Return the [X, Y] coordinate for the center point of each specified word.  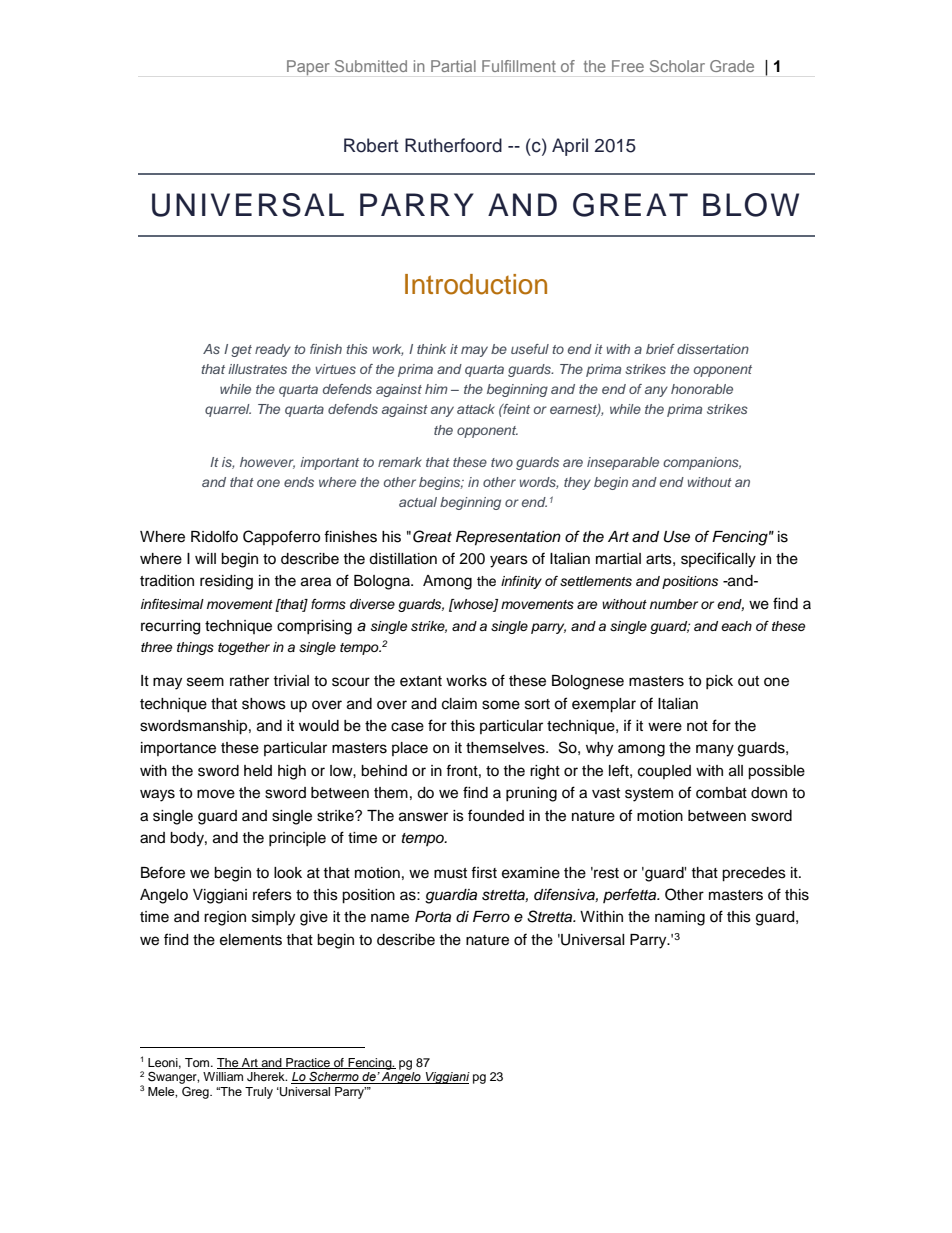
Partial [453, 66]
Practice [308, 1063]
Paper [308, 67]
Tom [198, 1062]
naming [680, 918]
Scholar [677, 66]
